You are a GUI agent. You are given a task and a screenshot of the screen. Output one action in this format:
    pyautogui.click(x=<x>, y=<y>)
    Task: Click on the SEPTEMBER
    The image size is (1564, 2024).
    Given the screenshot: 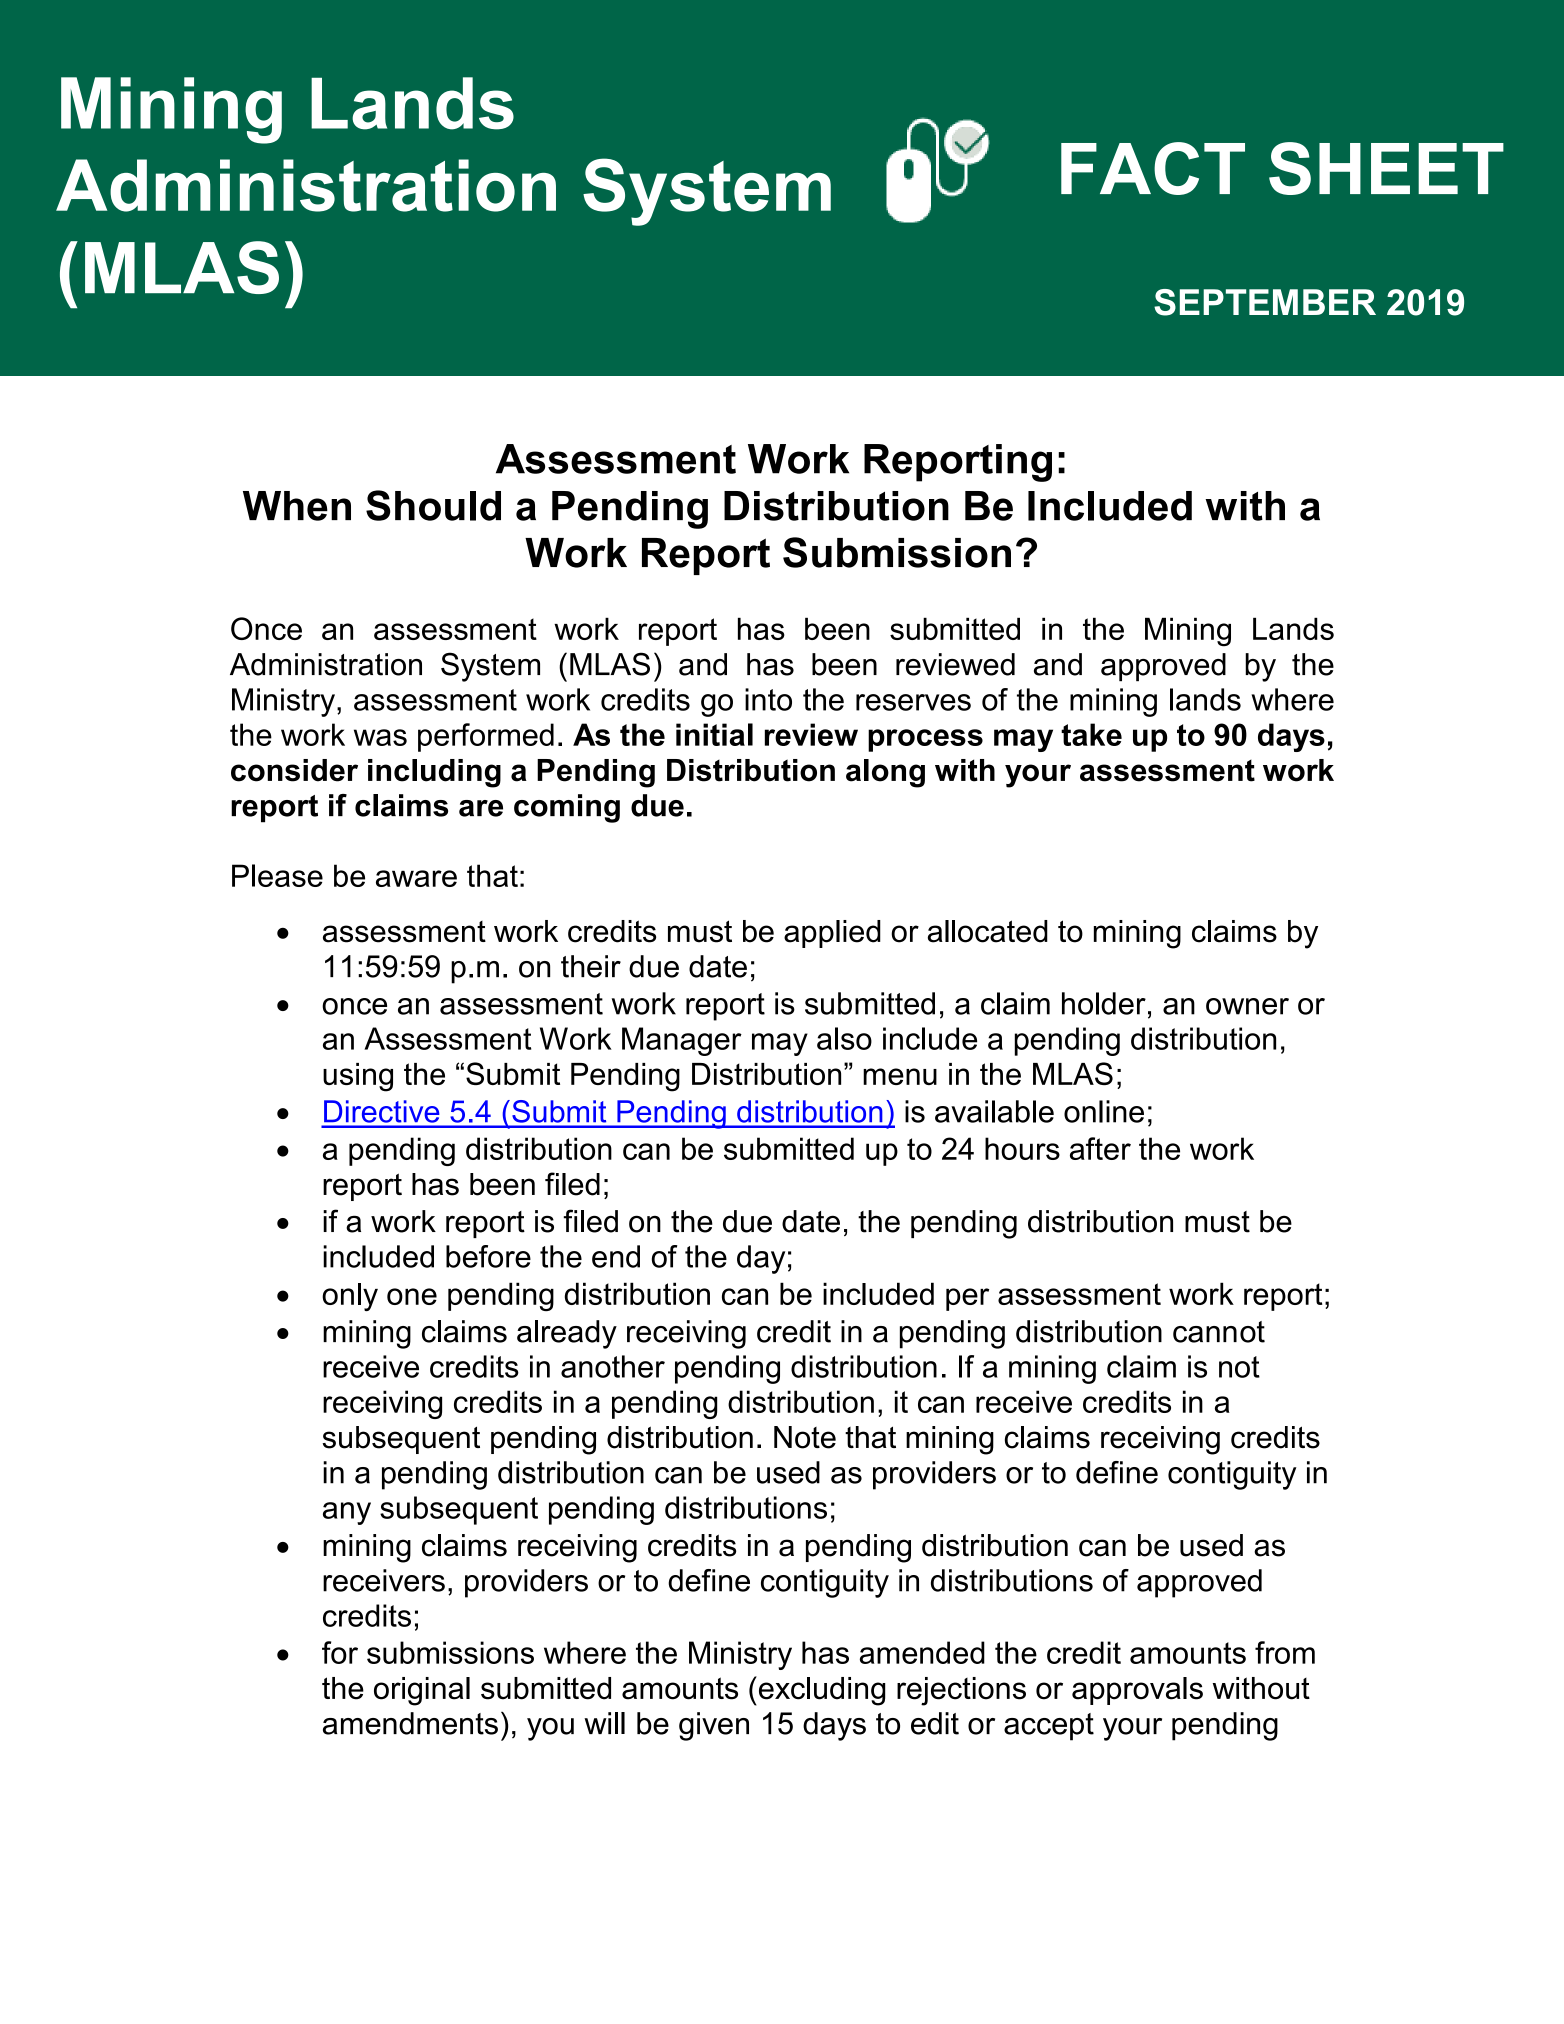 What is the action you would take?
    pyautogui.click(x=1265, y=302)
